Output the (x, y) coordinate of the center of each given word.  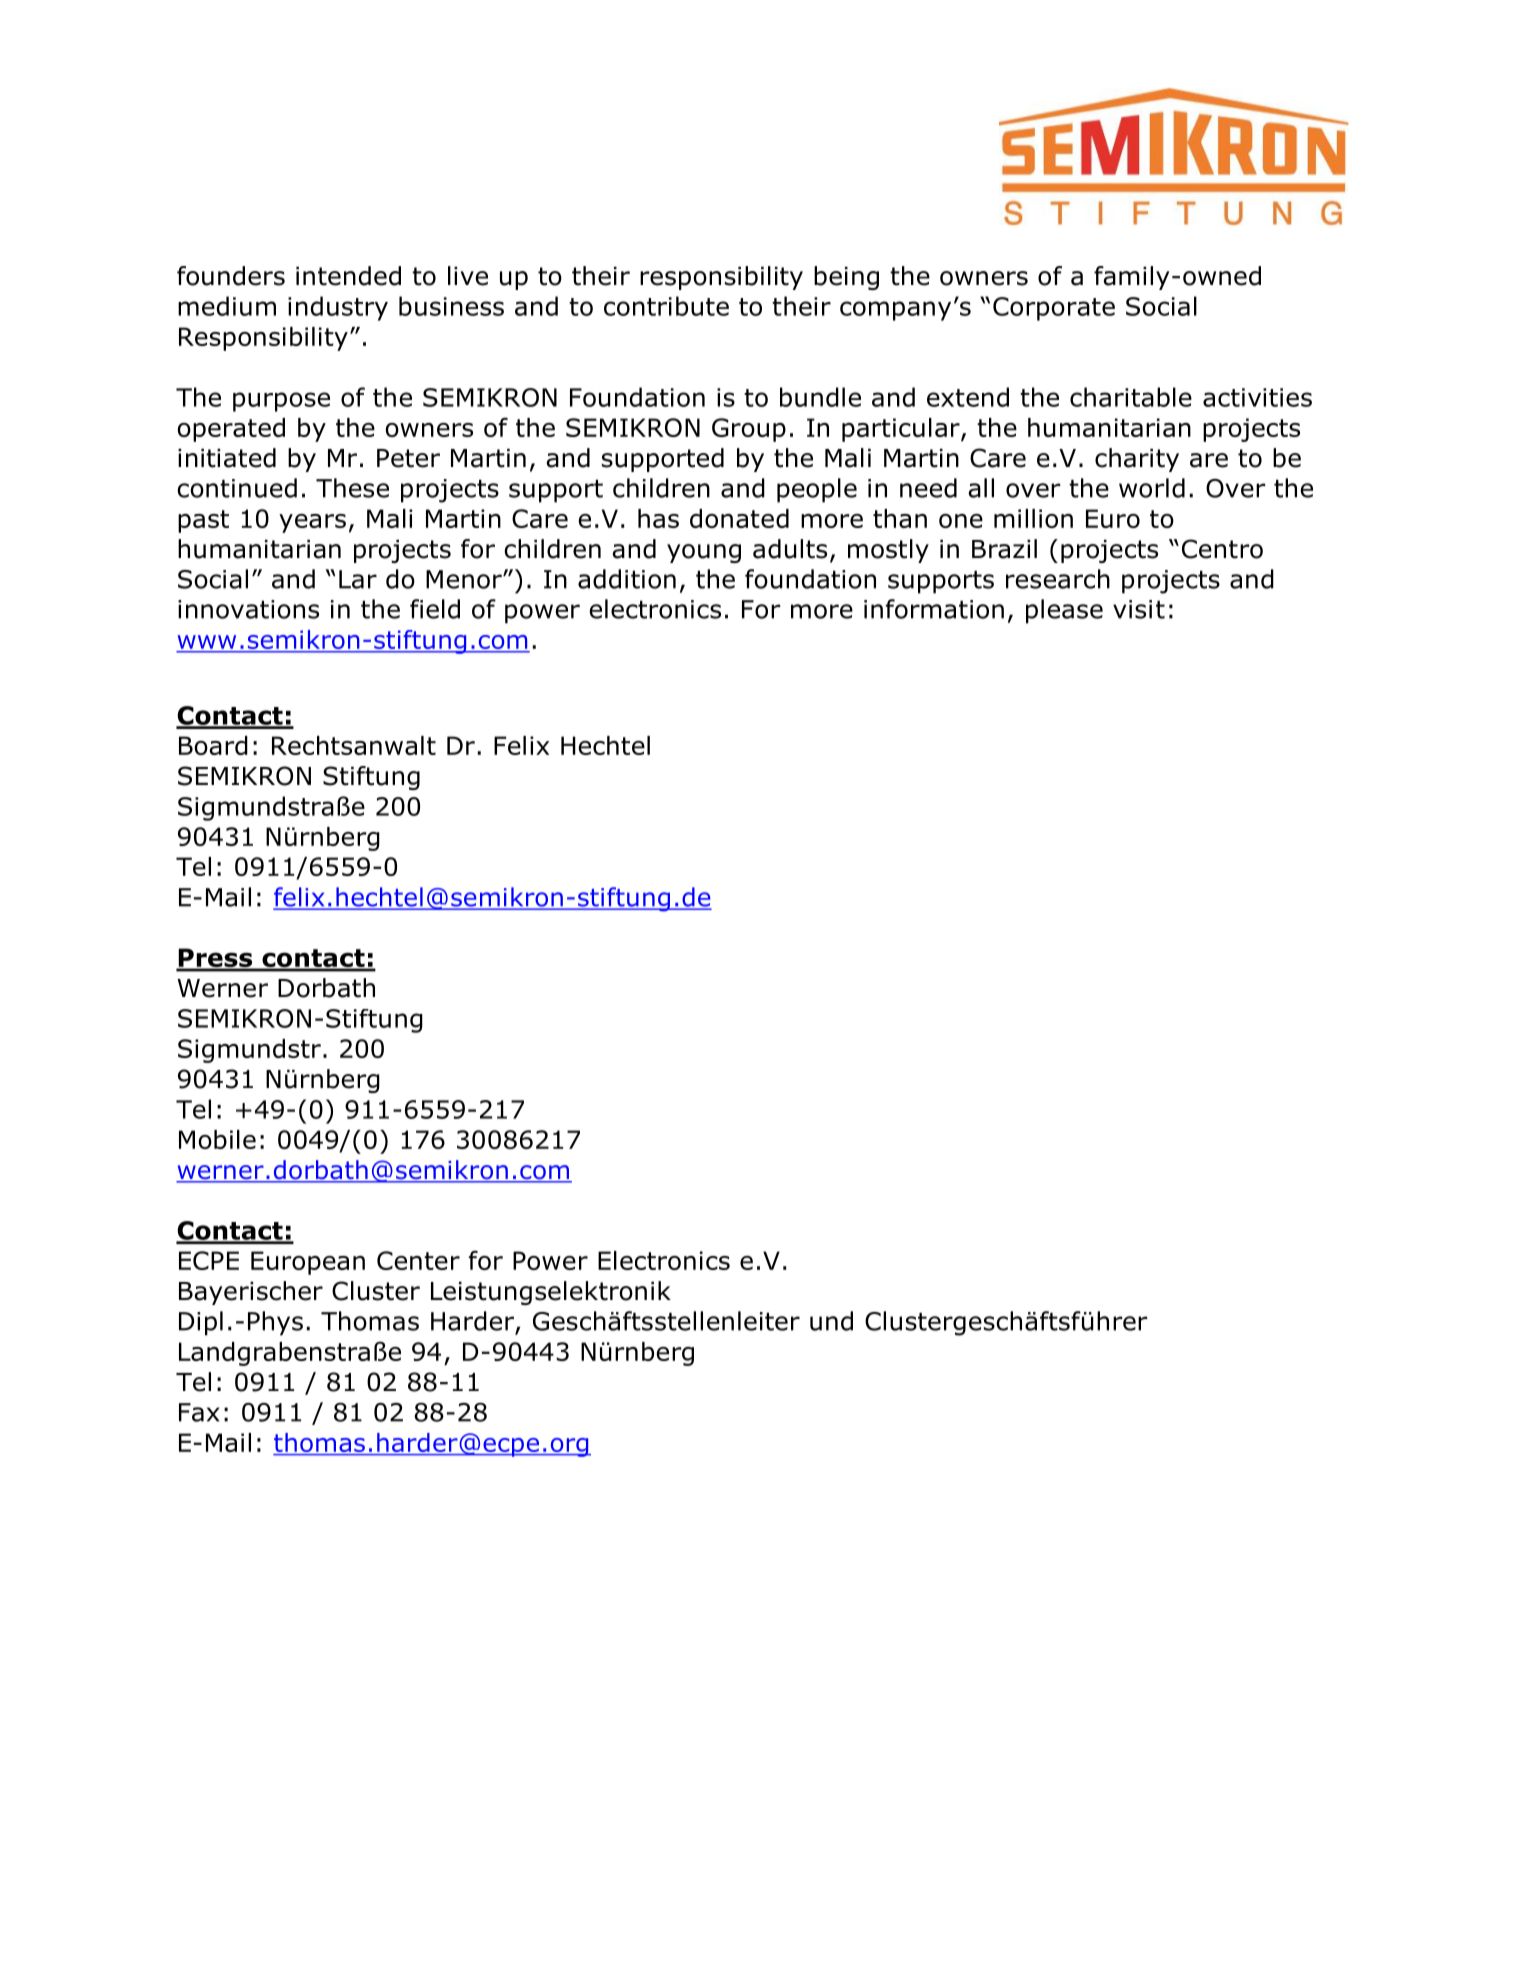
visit (1139, 609)
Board (213, 745)
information (934, 609)
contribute (666, 306)
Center (418, 1260)
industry (338, 308)
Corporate (1054, 309)
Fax (199, 1412)
